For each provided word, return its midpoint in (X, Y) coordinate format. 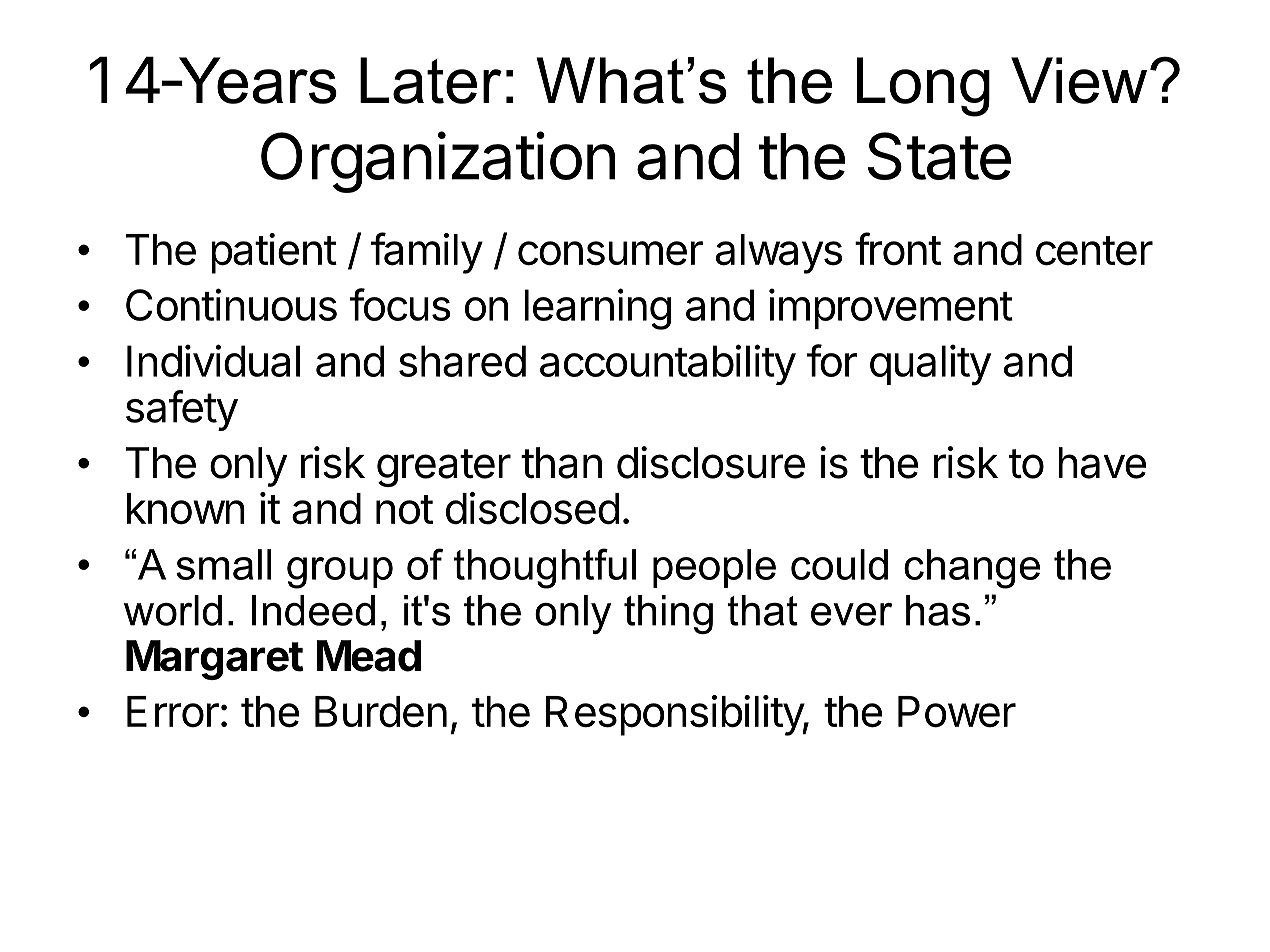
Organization (438, 162)
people (714, 568)
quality (930, 365)
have (1102, 463)
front (898, 249)
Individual (213, 360)
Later (431, 80)
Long (923, 87)
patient (274, 253)
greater (444, 468)
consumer (610, 253)
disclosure (711, 462)
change (972, 569)
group (340, 573)
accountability (668, 364)
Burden (381, 712)
